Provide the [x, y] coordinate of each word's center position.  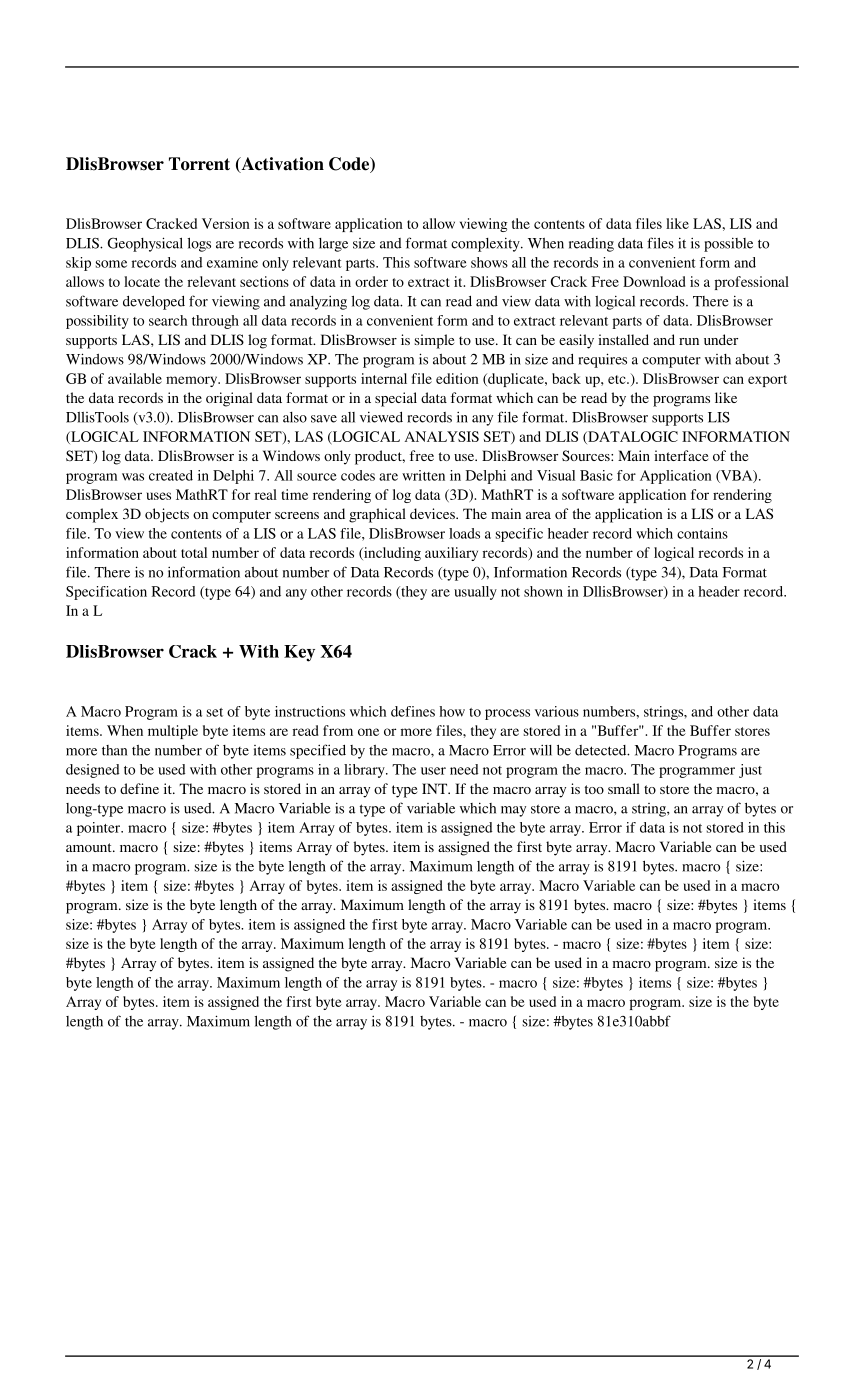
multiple [173, 732]
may [513, 811]
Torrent [199, 164]
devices [433, 513]
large [333, 245]
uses [159, 496]
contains [702, 533]
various [557, 711]
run [689, 341]
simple [434, 341]
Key [299, 653]
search [168, 320]
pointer [100, 829]
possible [728, 245]
